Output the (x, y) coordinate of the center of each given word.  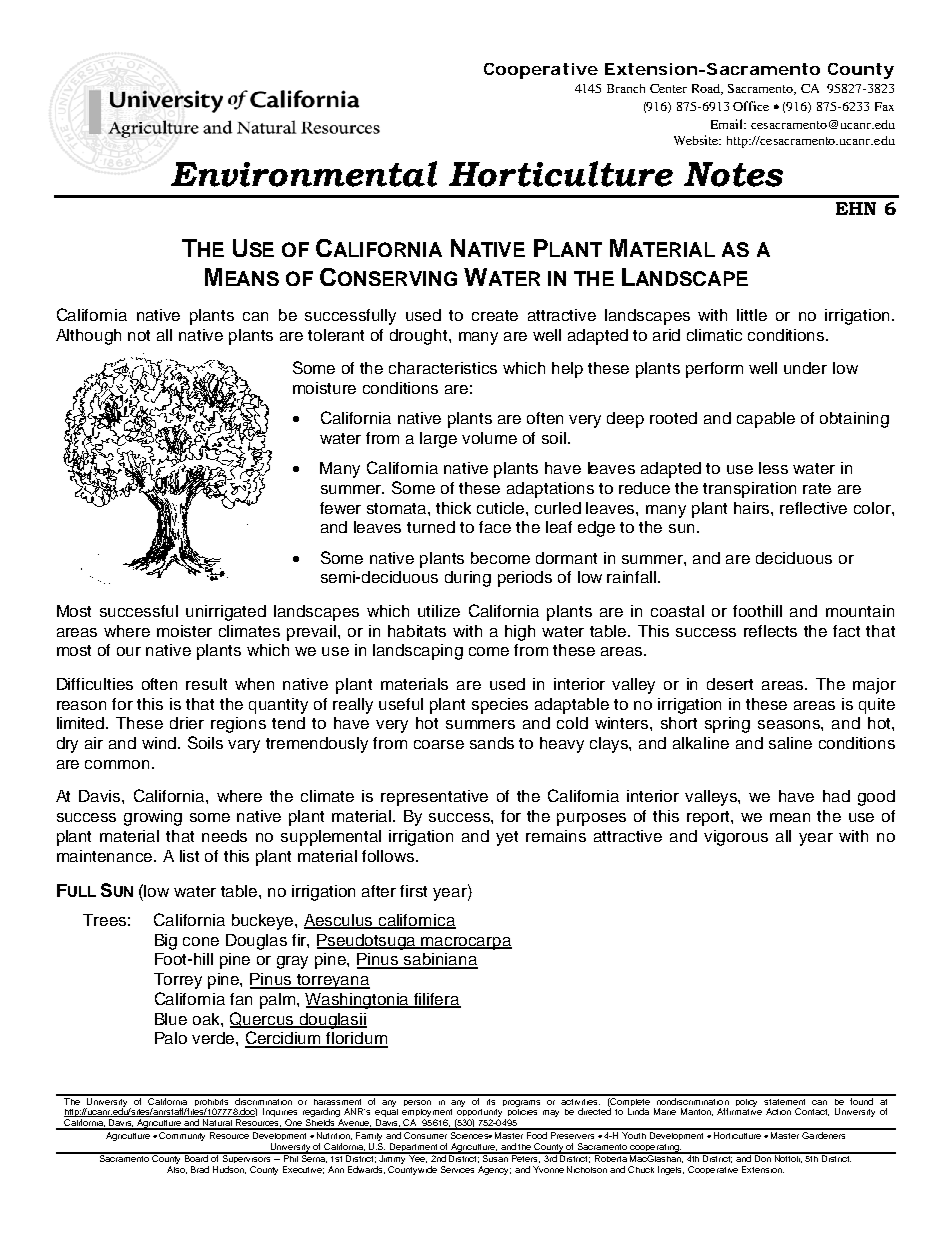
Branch (626, 88)
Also (177, 1170)
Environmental (304, 174)
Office (751, 106)
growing (153, 818)
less (773, 468)
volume (489, 438)
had (836, 796)
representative (434, 798)
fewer (340, 508)
